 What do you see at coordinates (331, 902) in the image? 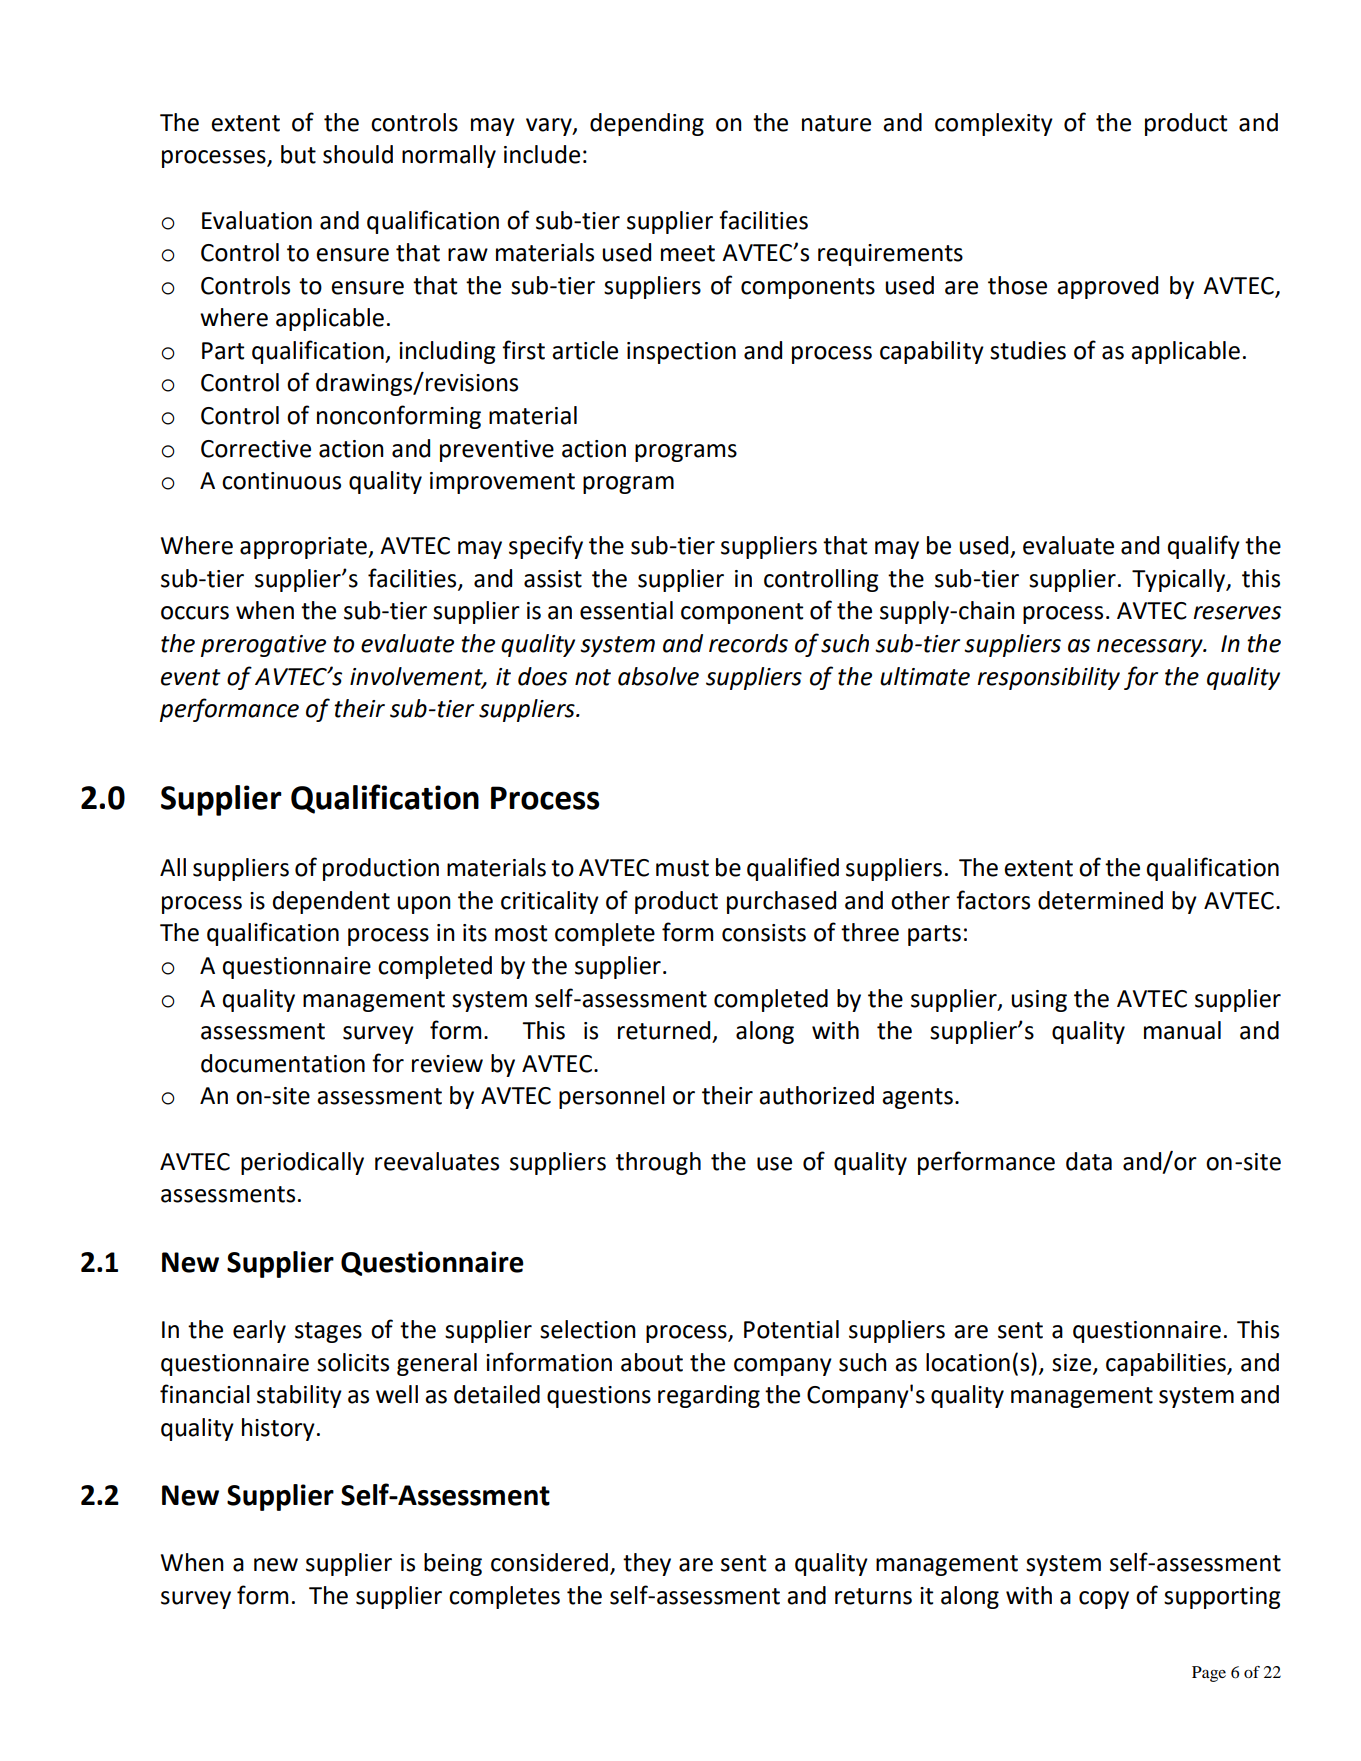
I see `dependent` at bounding box center [331, 902].
